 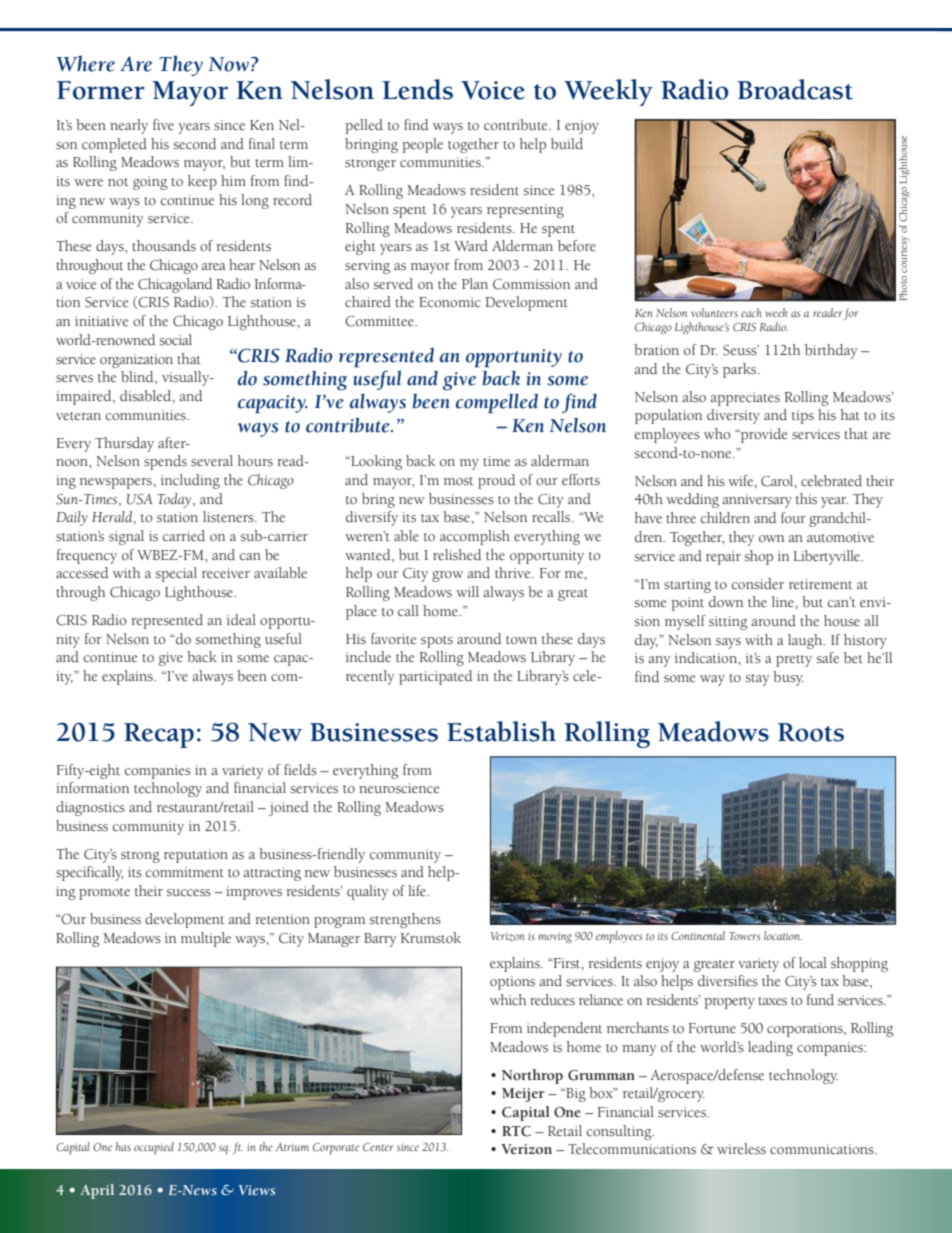 What do you see at coordinates (516, 1131) in the screenshot?
I see `RTC` at bounding box center [516, 1131].
